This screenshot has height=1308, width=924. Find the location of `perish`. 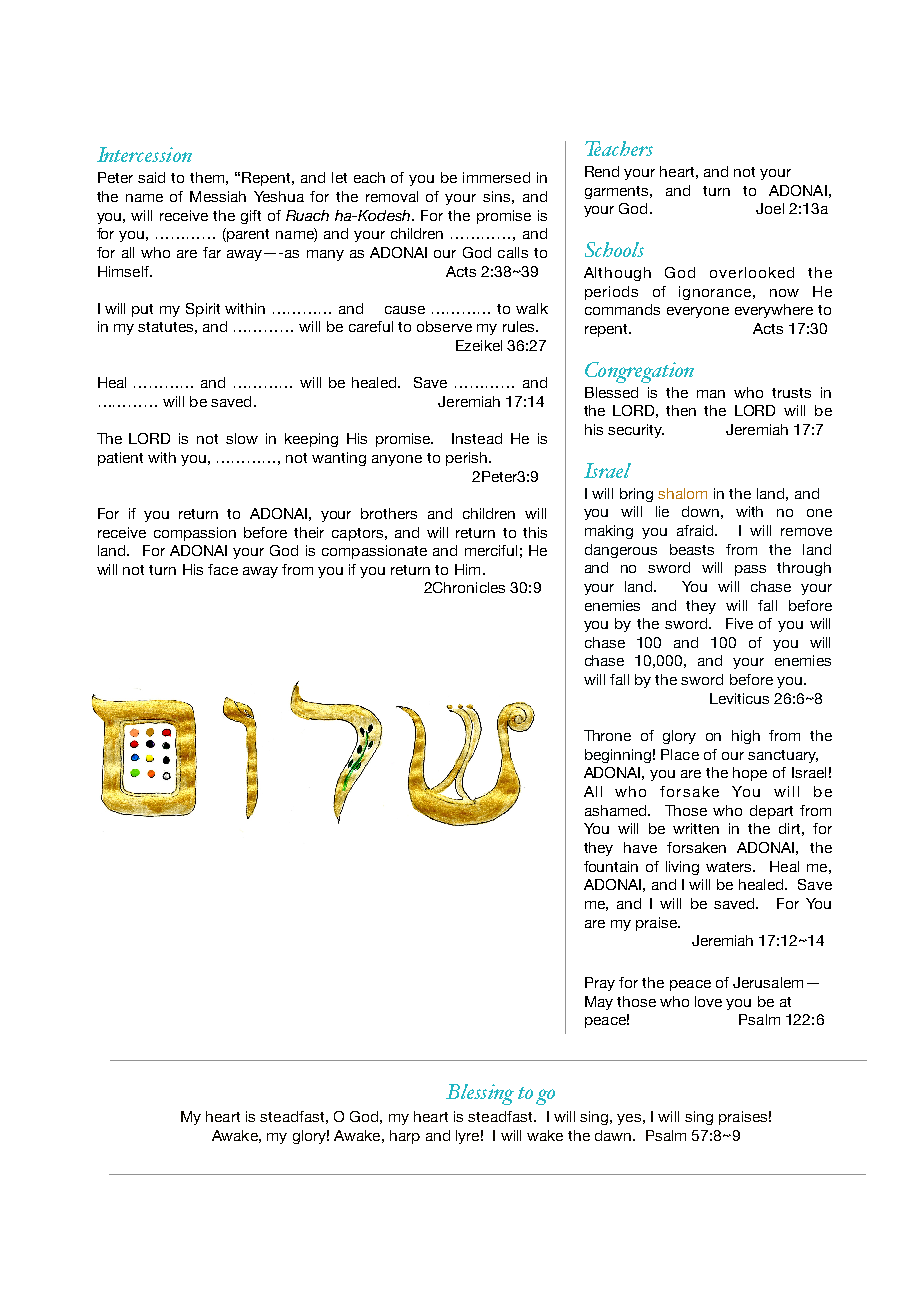

perish is located at coordinates (466, 459).
